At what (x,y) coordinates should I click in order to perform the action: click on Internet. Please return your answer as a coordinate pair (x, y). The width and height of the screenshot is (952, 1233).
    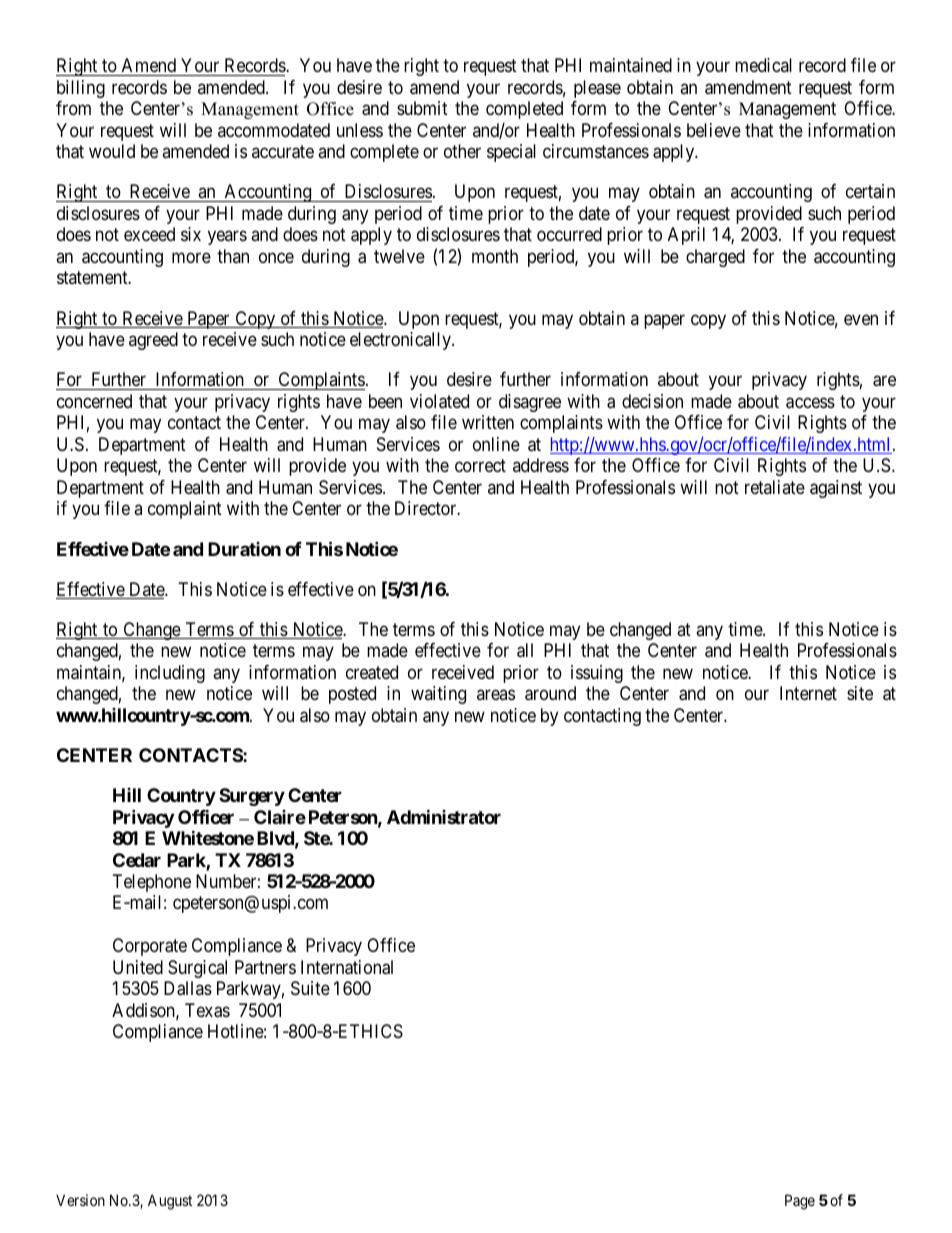
    Looking at the image, I should click on (808, 693).
